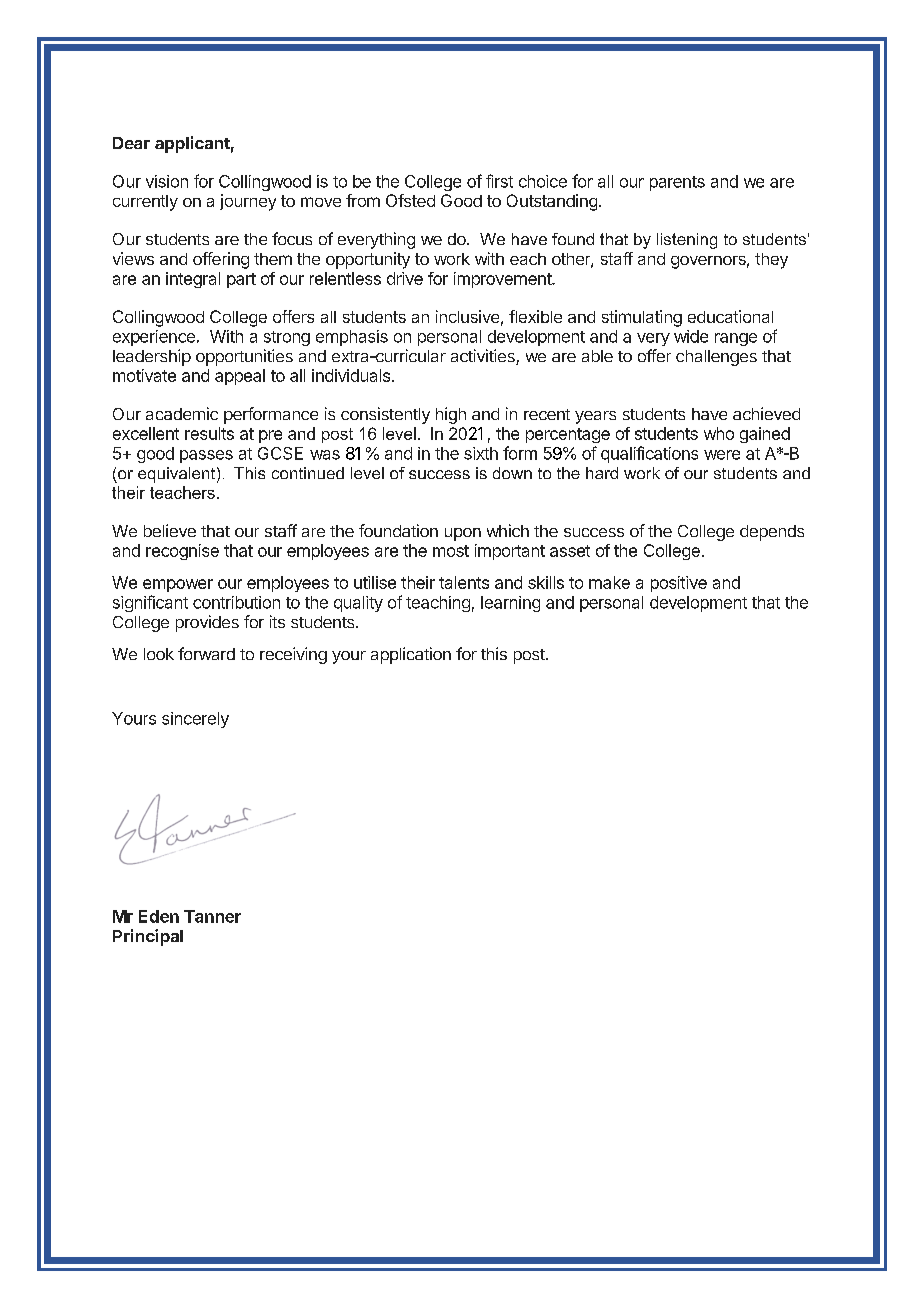  I want to click on parents, so click(677, 183).
